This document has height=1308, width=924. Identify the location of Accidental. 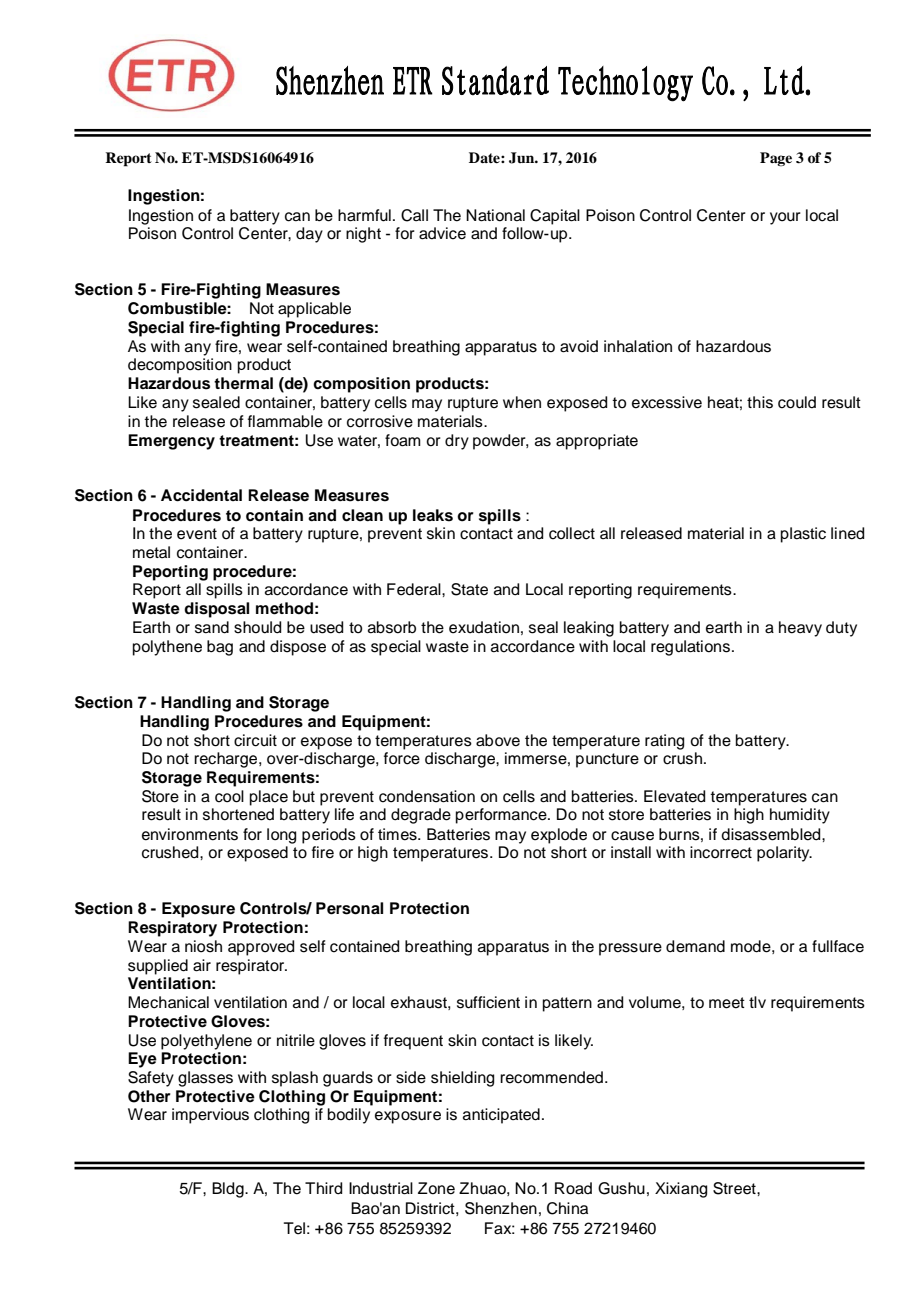
(201, 495).
